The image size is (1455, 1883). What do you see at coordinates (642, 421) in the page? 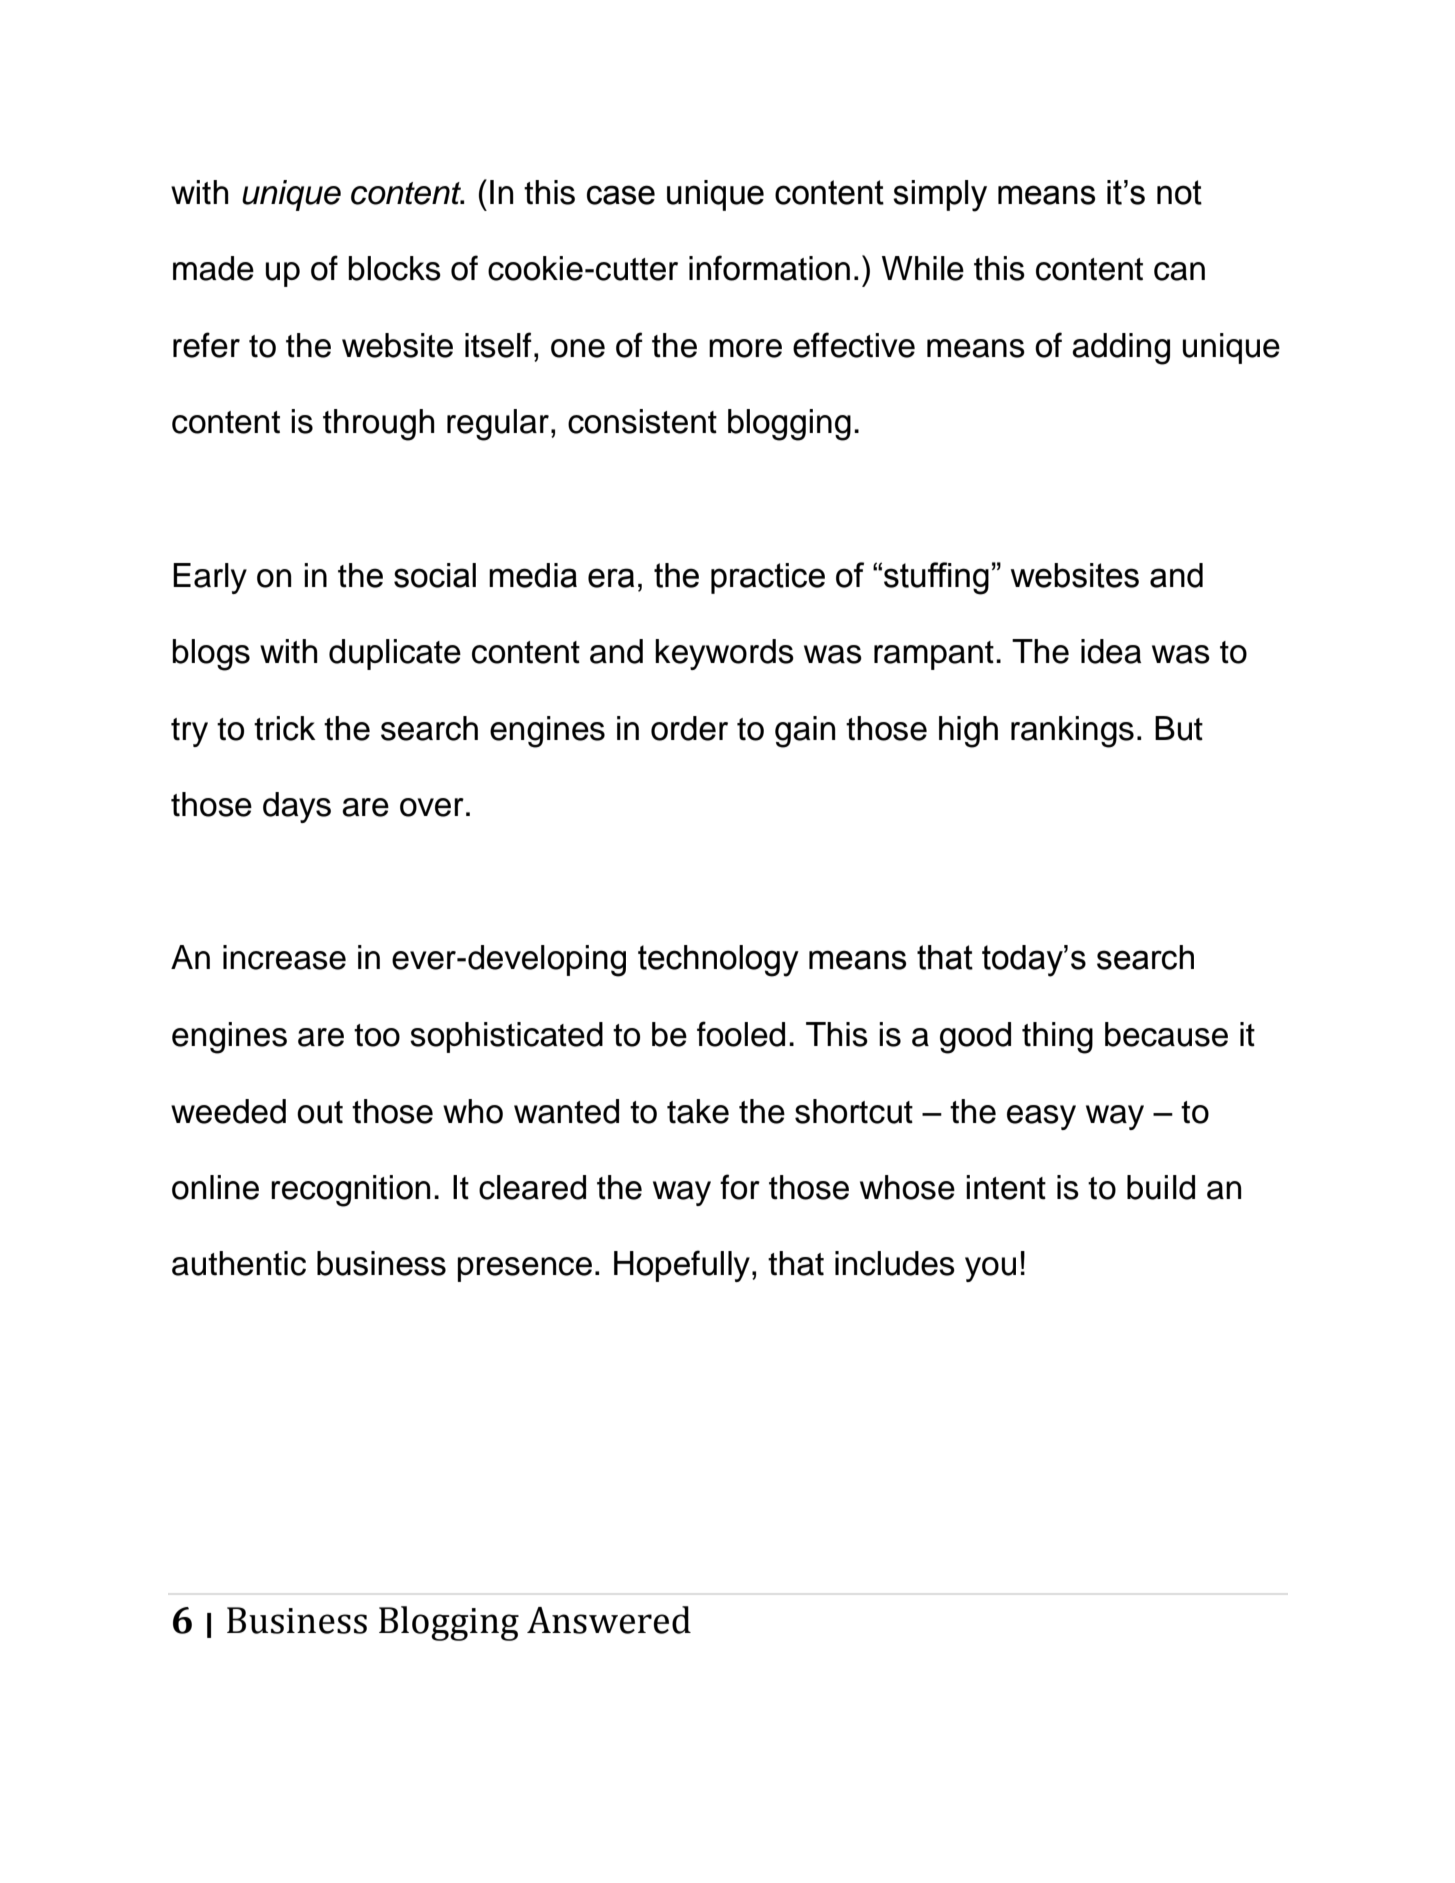
I see `consistent` at bounding box center [642, 421].
